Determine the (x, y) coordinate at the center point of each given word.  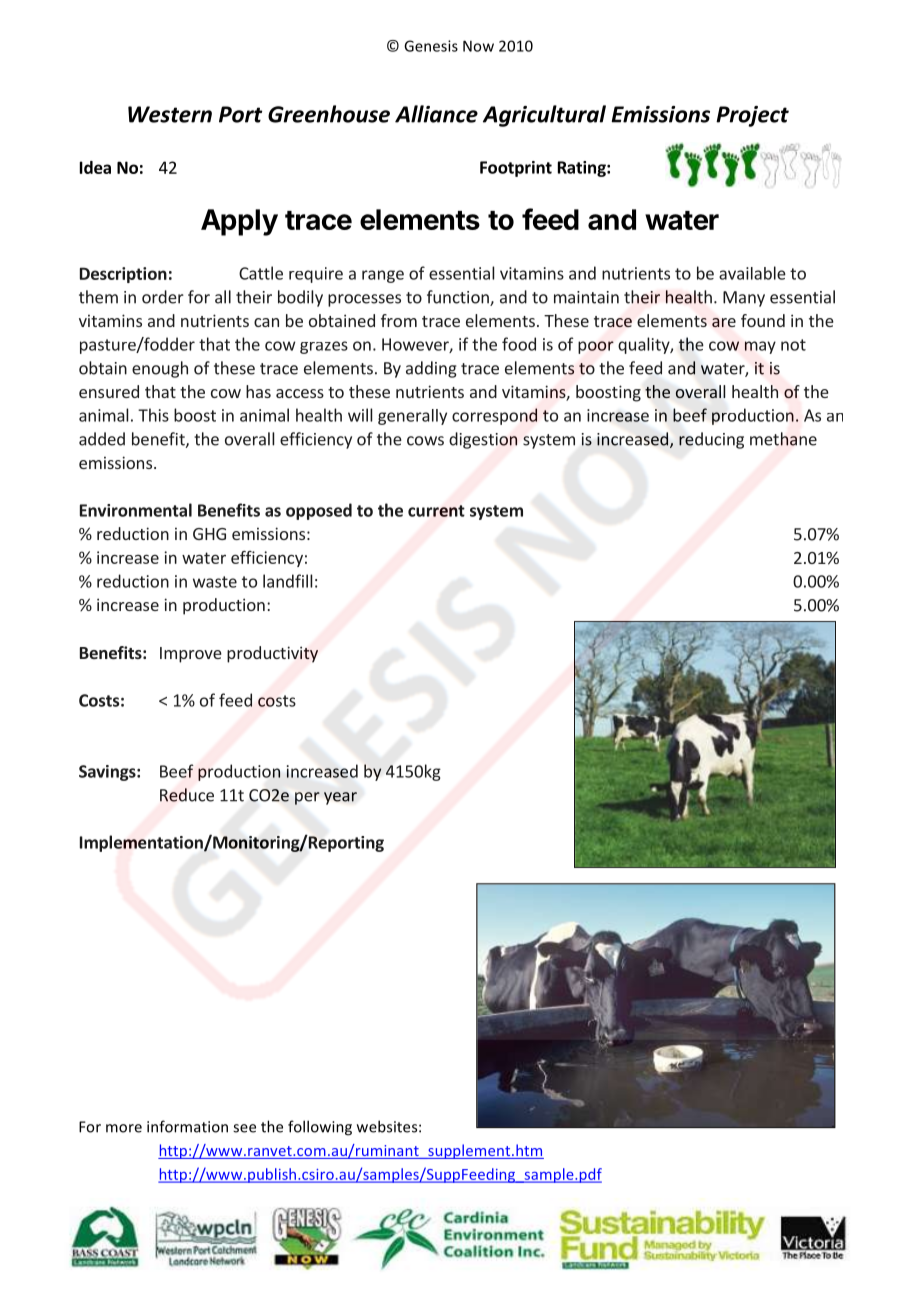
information (187, 1126)
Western (170, 114)
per (307, 798)
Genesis (431, 46)
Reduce (187, 795)
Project (752, 116)
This (153, 415)
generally (412, 417)
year (340, 798)
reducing (711, 440)
